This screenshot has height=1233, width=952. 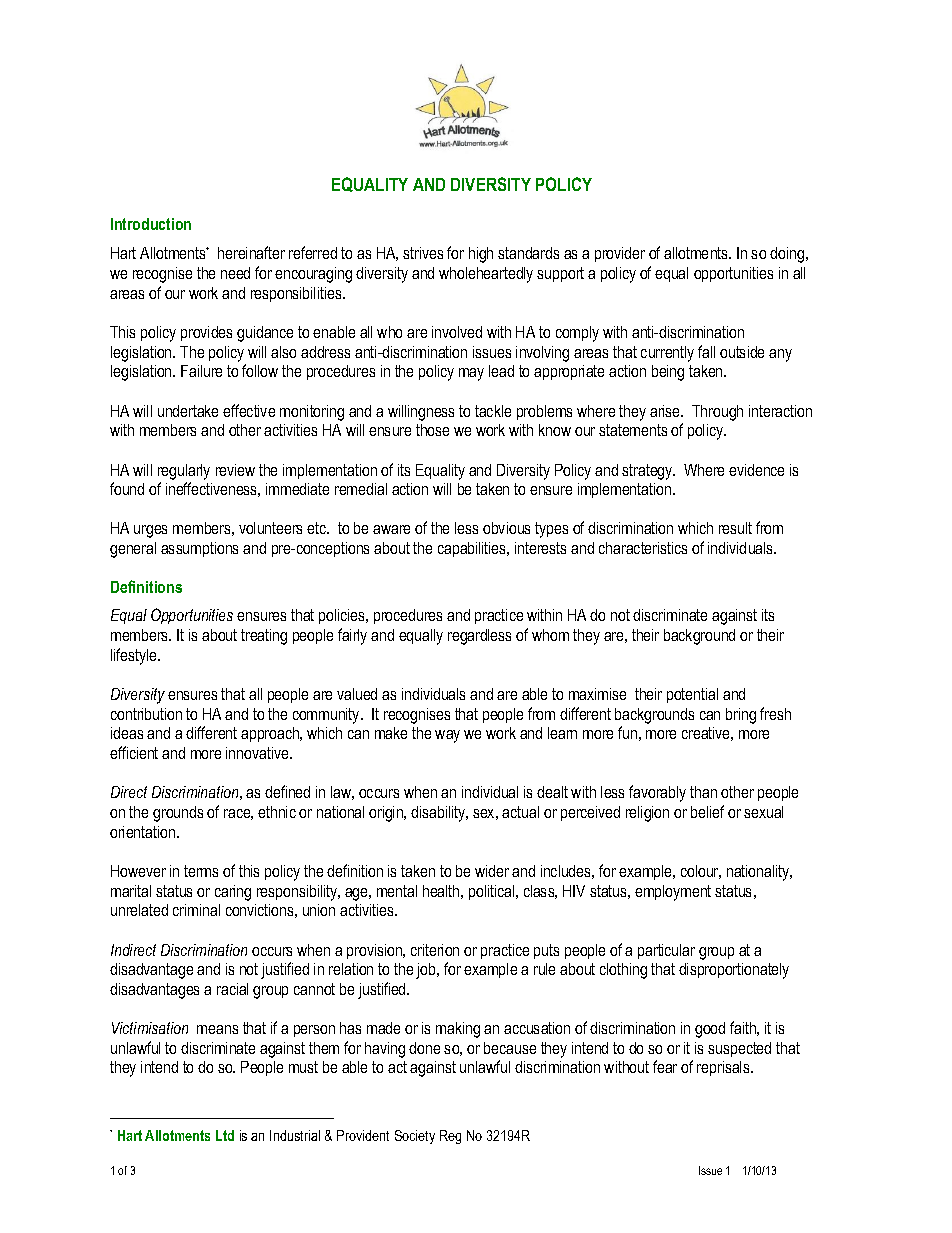 What do you see at coordinates (415, 1137) in the screenshot?
I see `Society` at bounding box center [415, 1137].
